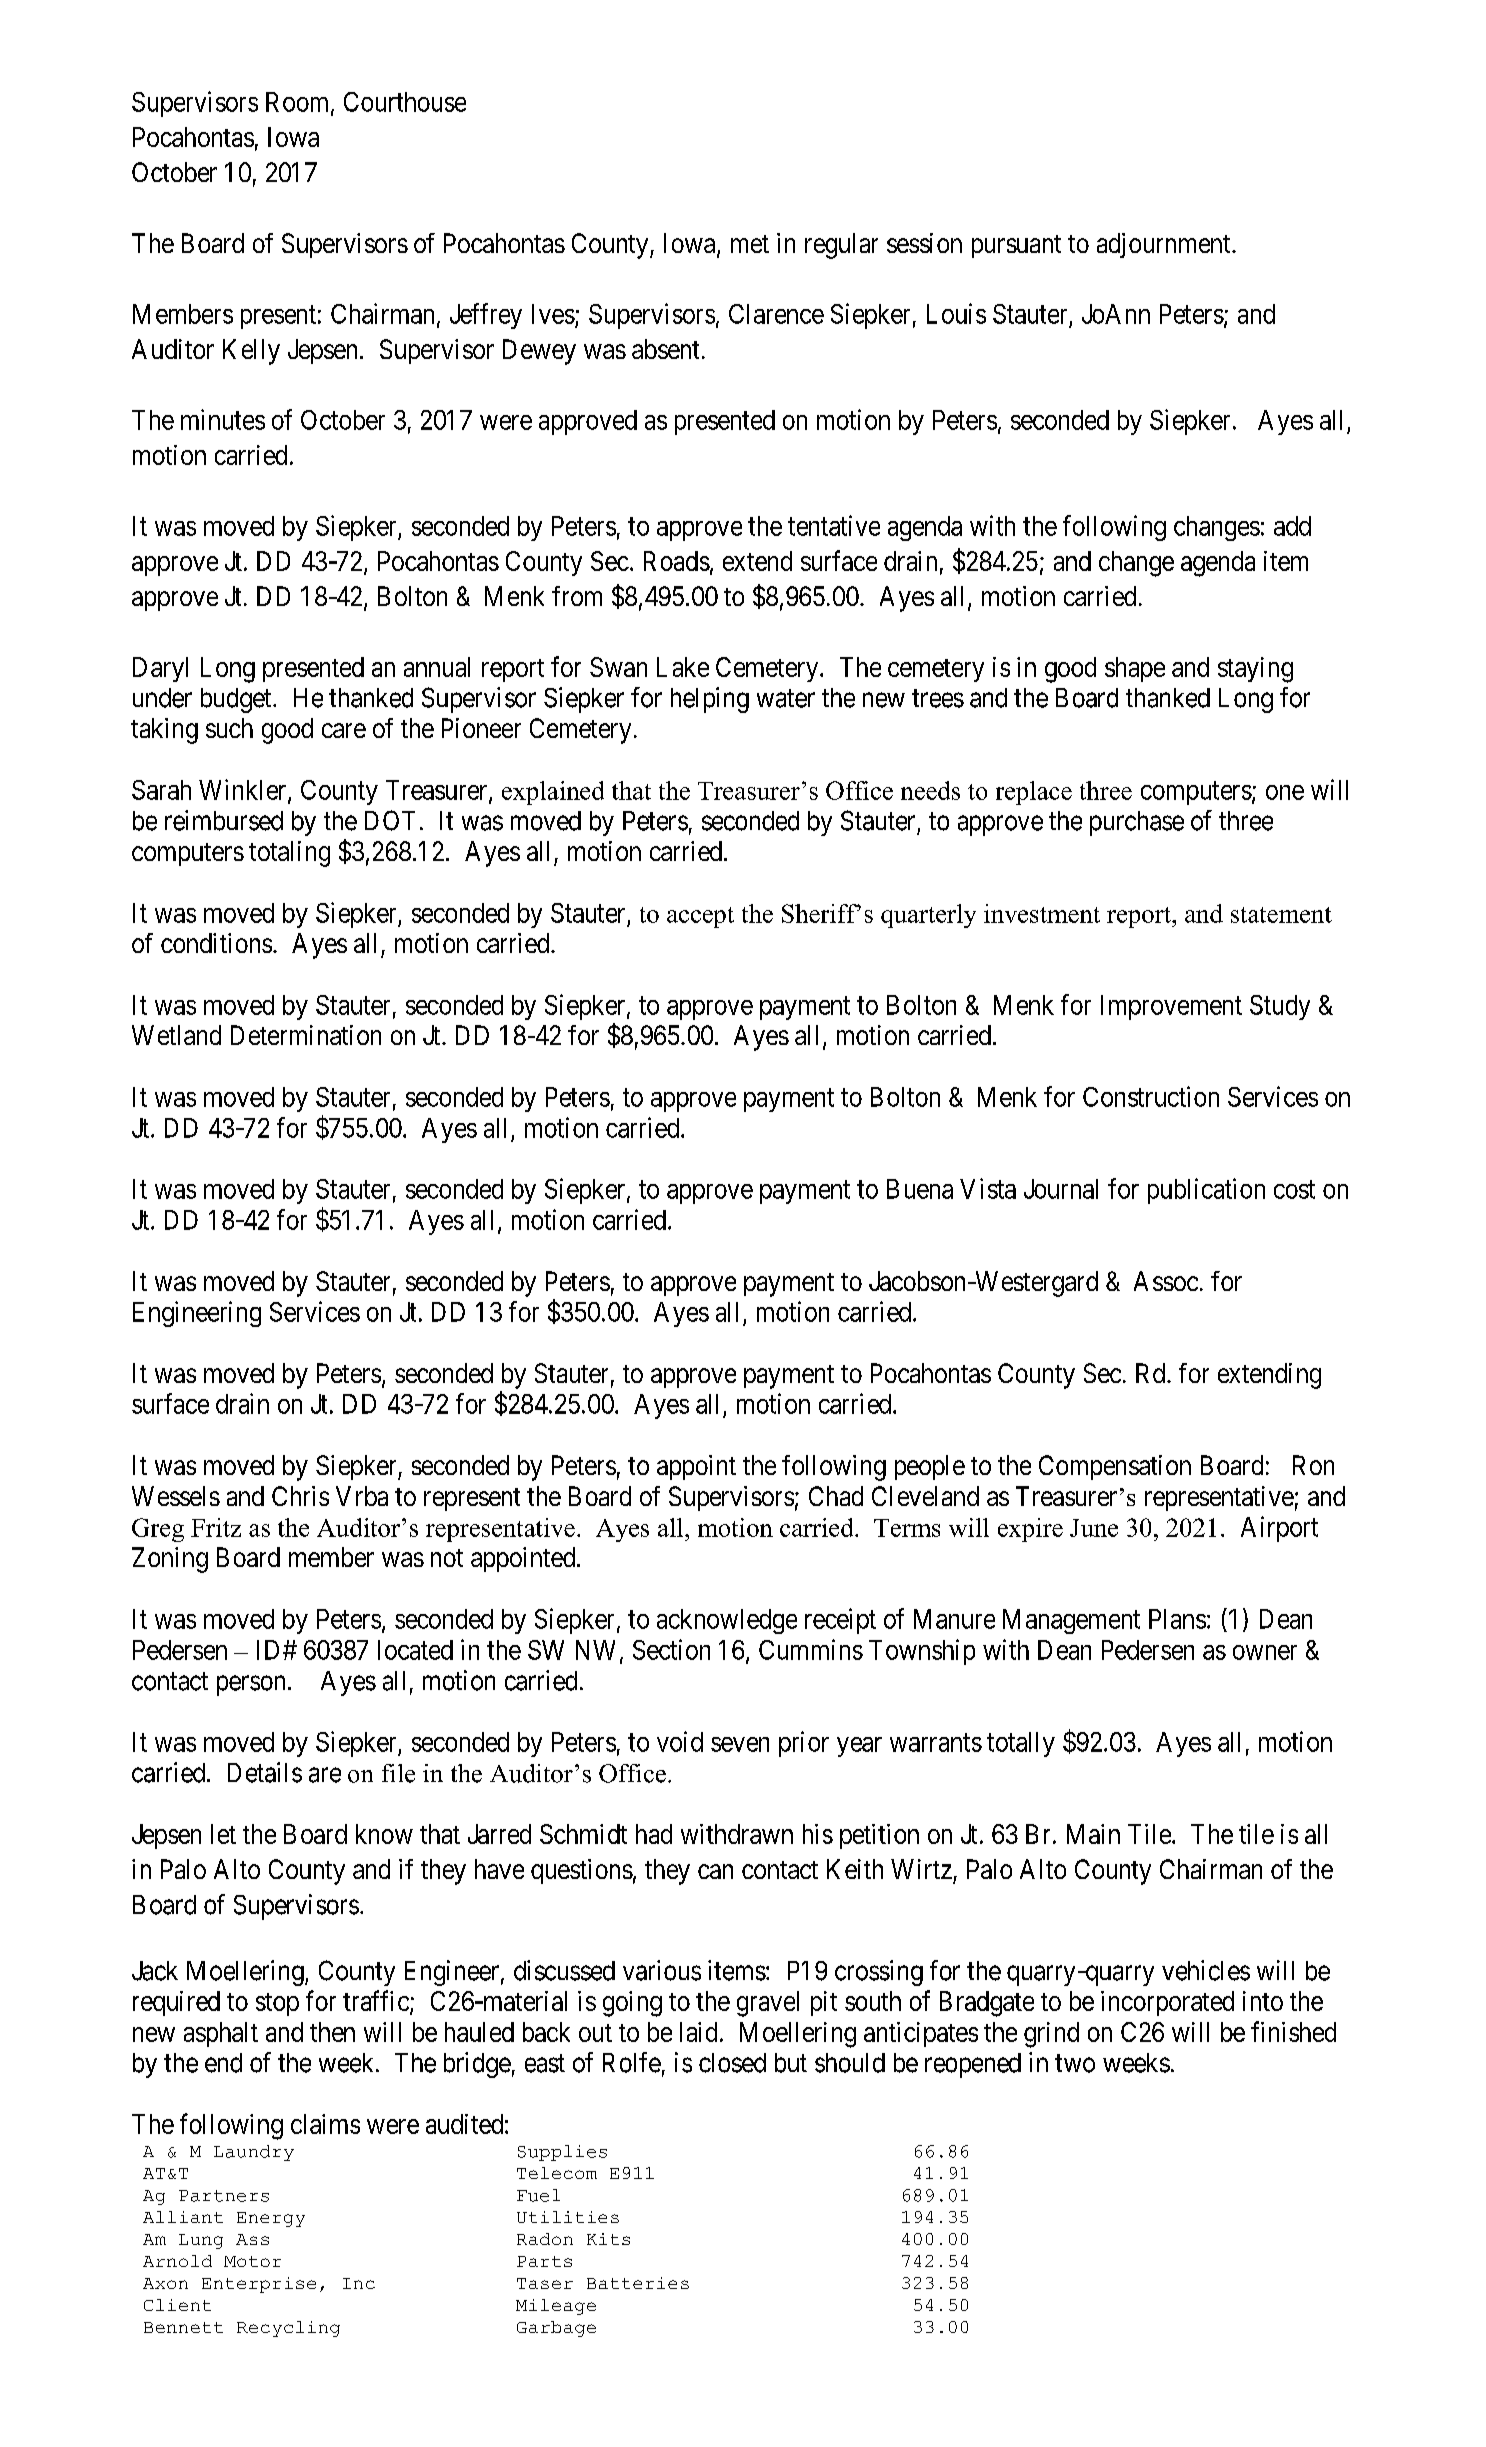 Image resolution: width=1486 pixels, height=2447 pixels. I want to click on Improvement, so click(1171, 1007).
